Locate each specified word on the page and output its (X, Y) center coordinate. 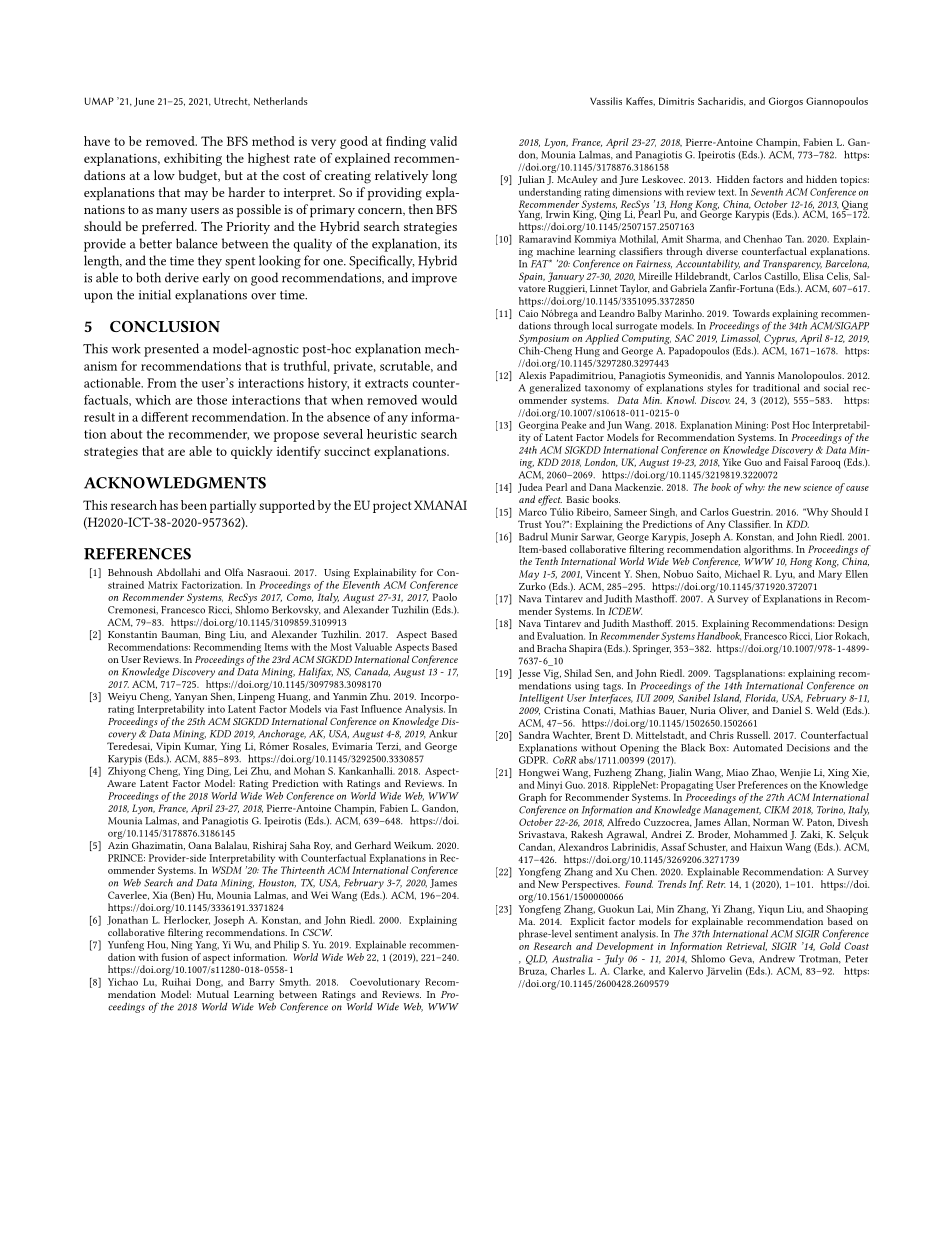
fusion (174, 957)
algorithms (768, 550)
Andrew (777, 959)
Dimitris (676, 101)
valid (443, 141)
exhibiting (193, 159)
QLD (536, 960)
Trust (530, 524)
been (194, 505)
